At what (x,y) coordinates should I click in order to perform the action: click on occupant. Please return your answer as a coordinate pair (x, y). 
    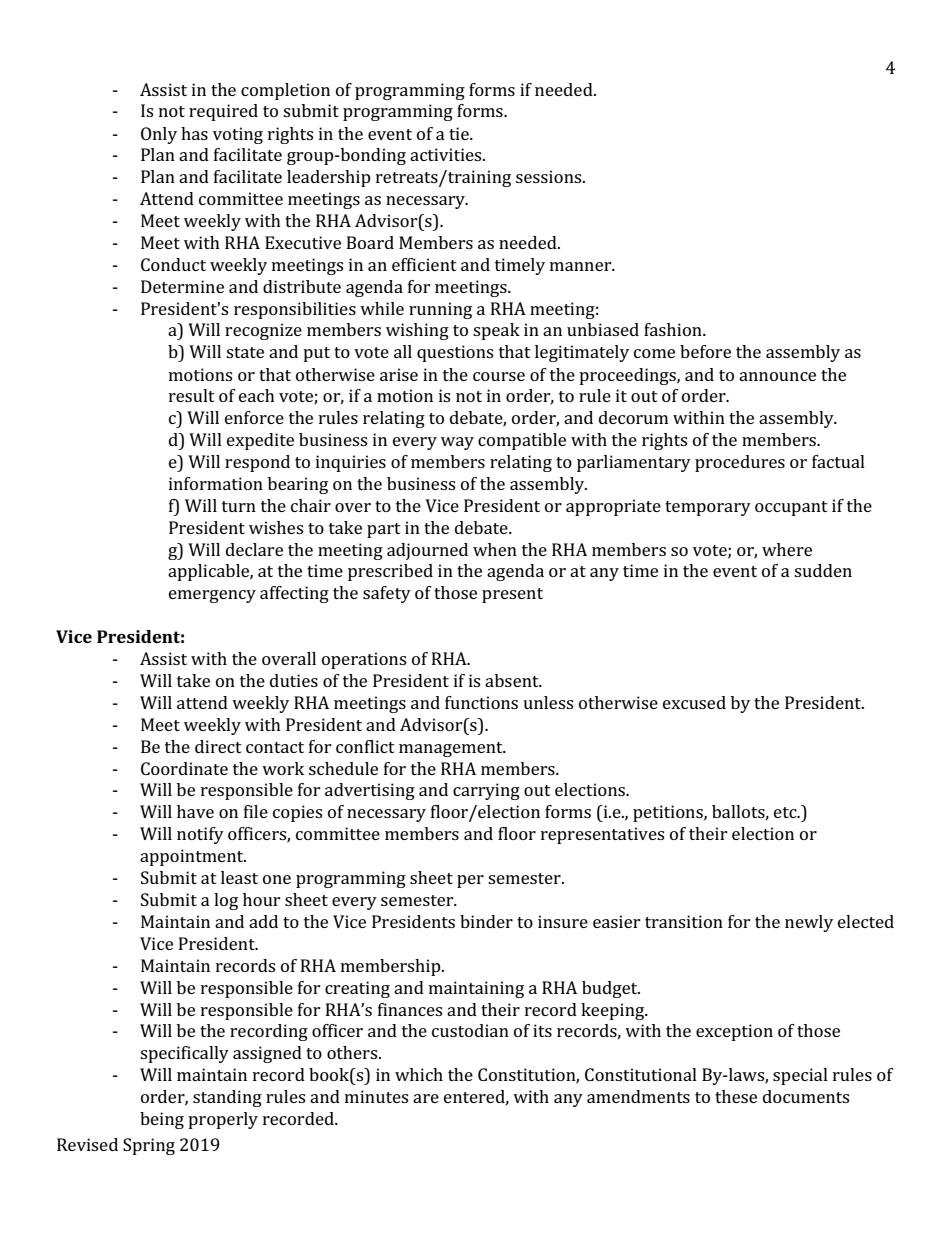
    Looking at the image, I should click on (791, 508).
